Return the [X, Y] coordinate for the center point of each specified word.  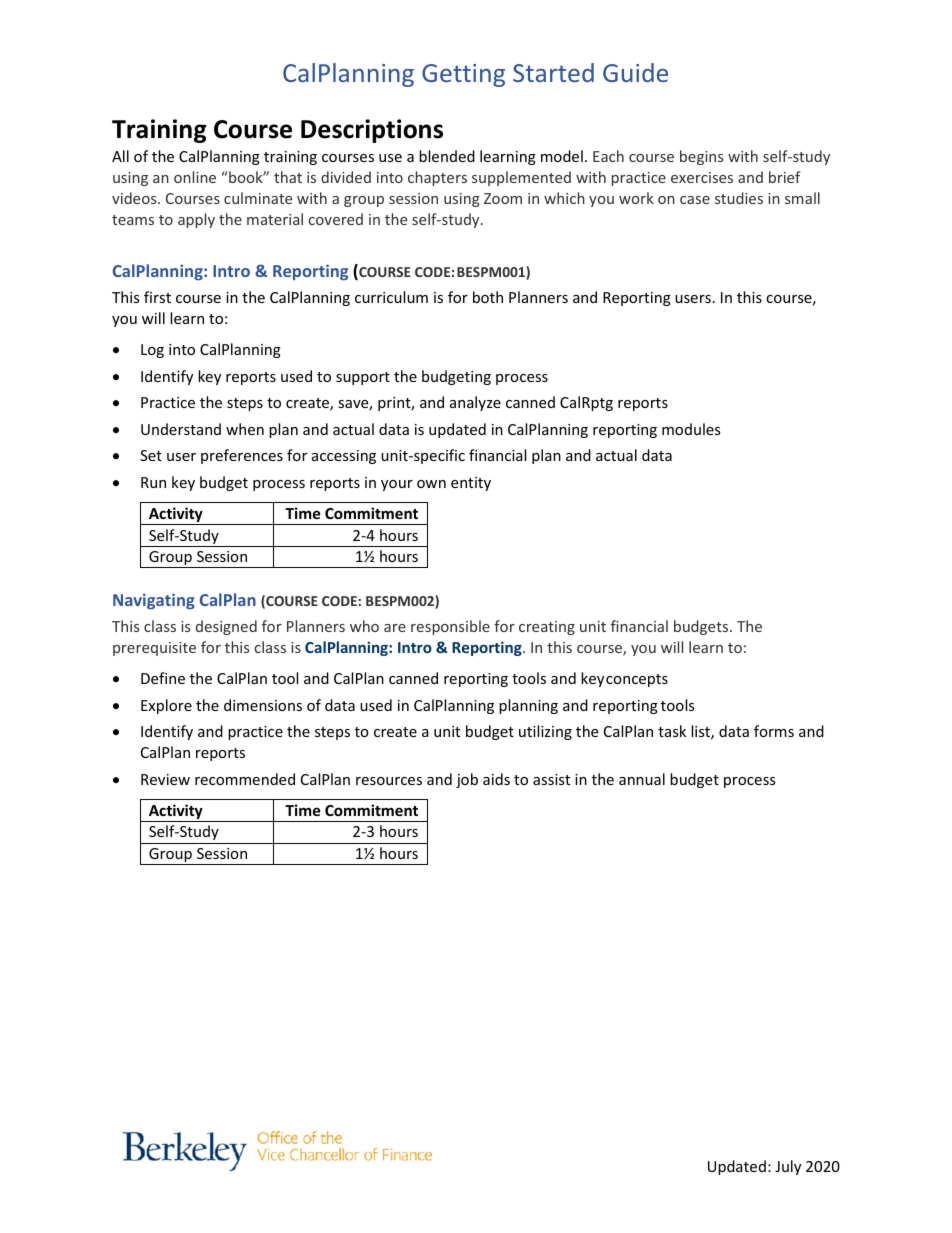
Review [165, 779]
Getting [463, 75]
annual [642, 779]
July [788, 1167]
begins [701, 157]
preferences [242, 456]
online [195, 177]
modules [691, 429]
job [467, 780]
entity [471, 484]
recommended [245, 779]
